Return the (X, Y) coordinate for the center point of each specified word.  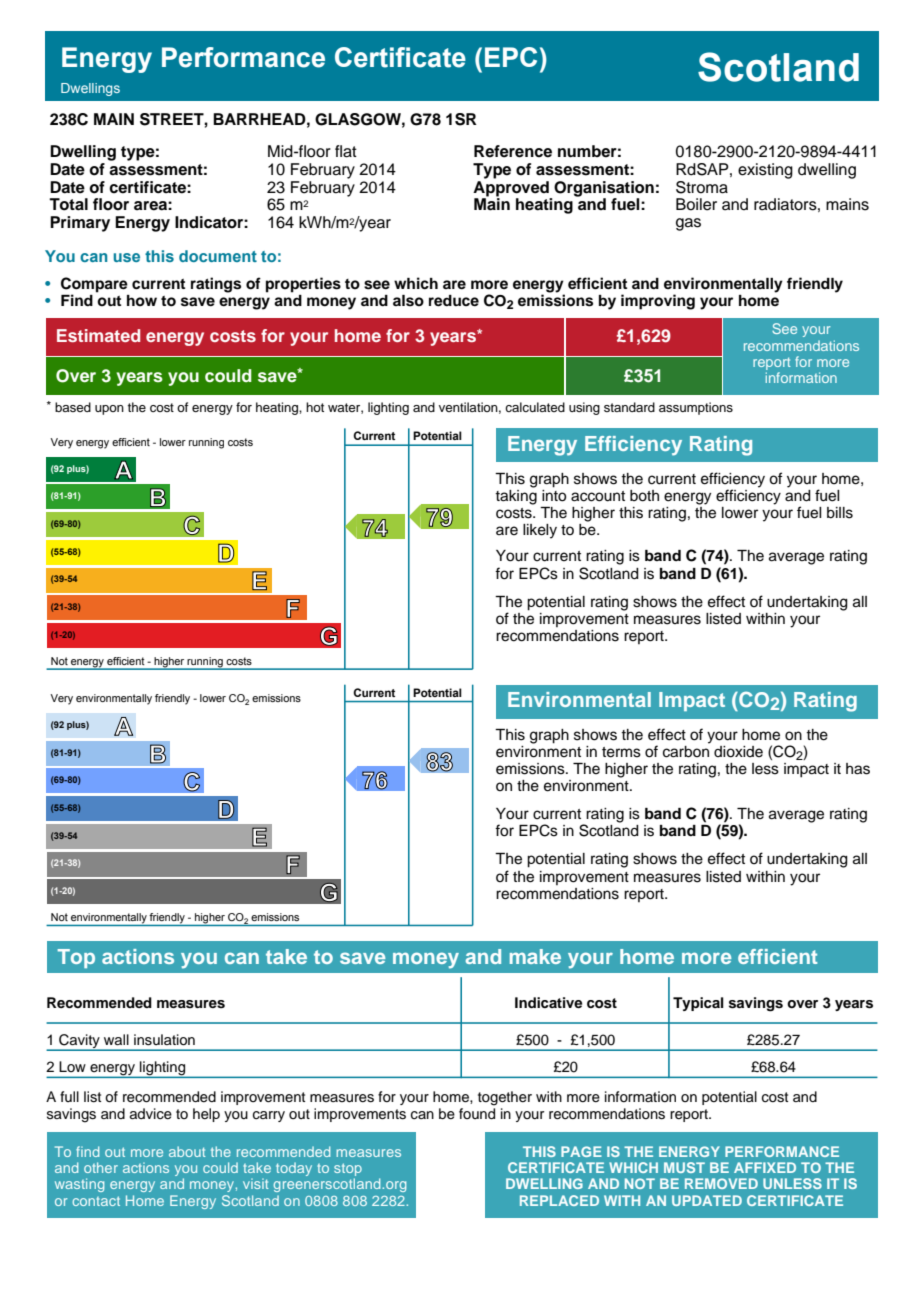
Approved (511, 187)
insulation (164, 1040)
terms (621, 752)
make (535, 956)
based (73, 407)
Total (68, 204)
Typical (698, 1004)
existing (765, 171)
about (187, 1151)
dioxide (738, 752)
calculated (535, 407)
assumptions (696, 408)
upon (109, 410)
